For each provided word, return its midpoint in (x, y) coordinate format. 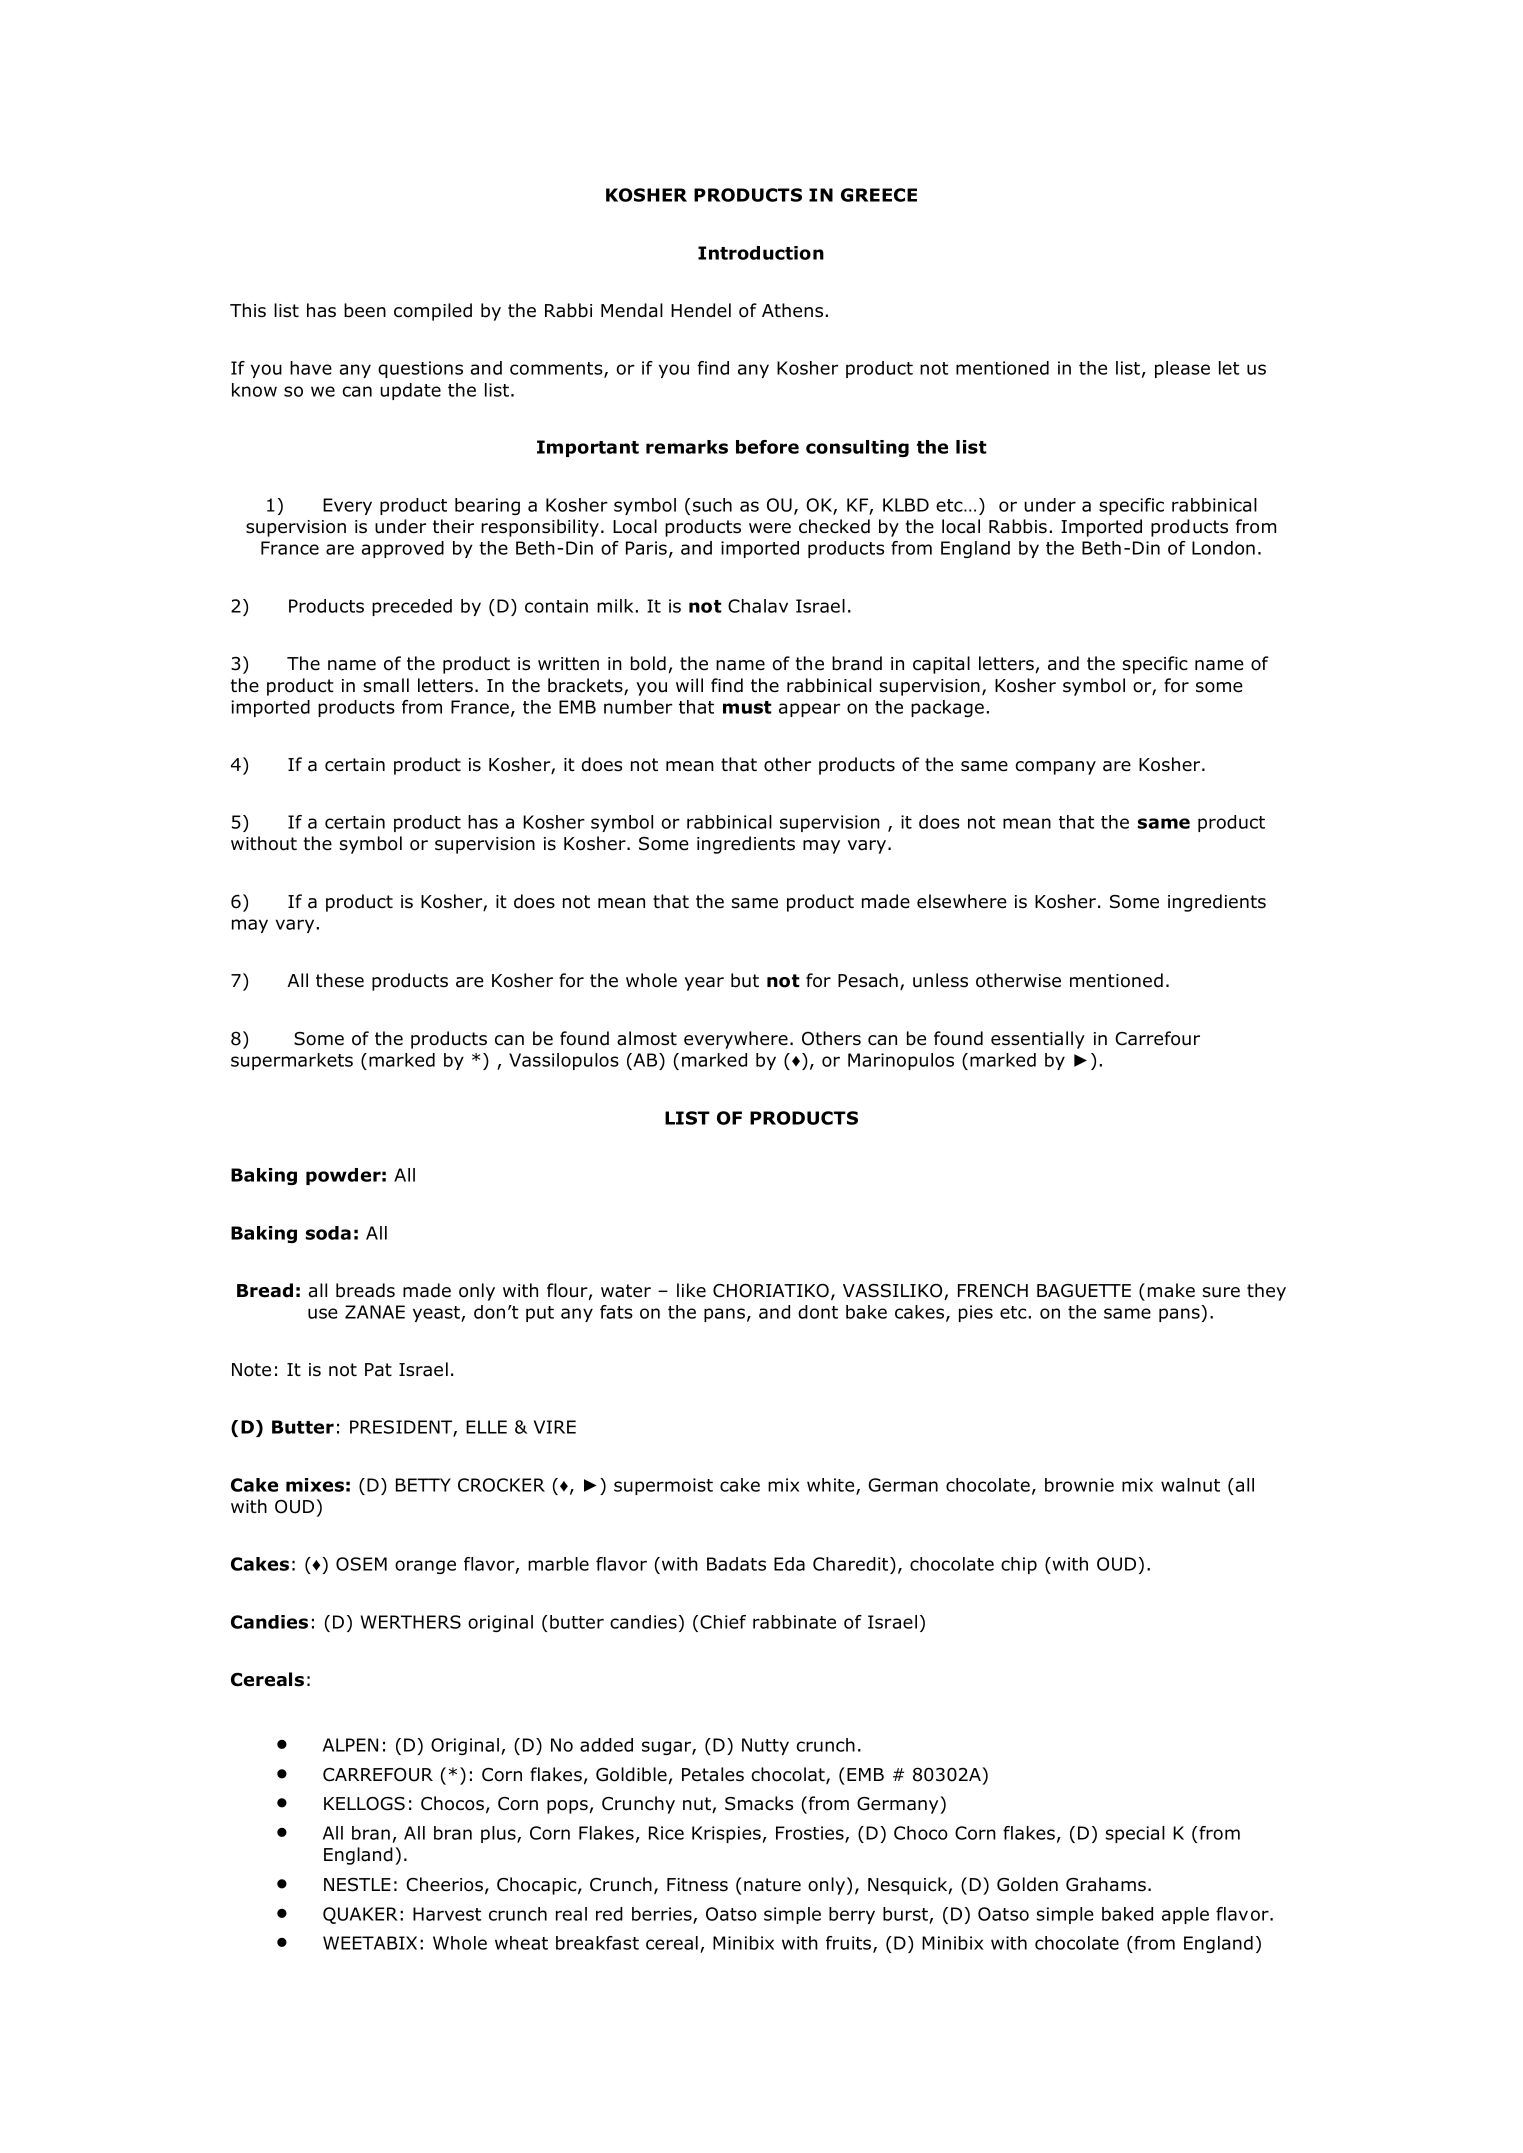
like (691, 1290)
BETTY (423, 1485)
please (1182, 369)
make (1171, 1290)
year (704, 984)
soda (328, 1233)
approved (403, 549)
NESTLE (357, 1885)
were (770, 528)
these (340, 980)
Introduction (761, 253)
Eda (789, 1564)
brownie (1079, 1485)
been (365, 310)
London (1223, 548)
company (1056, 768)
